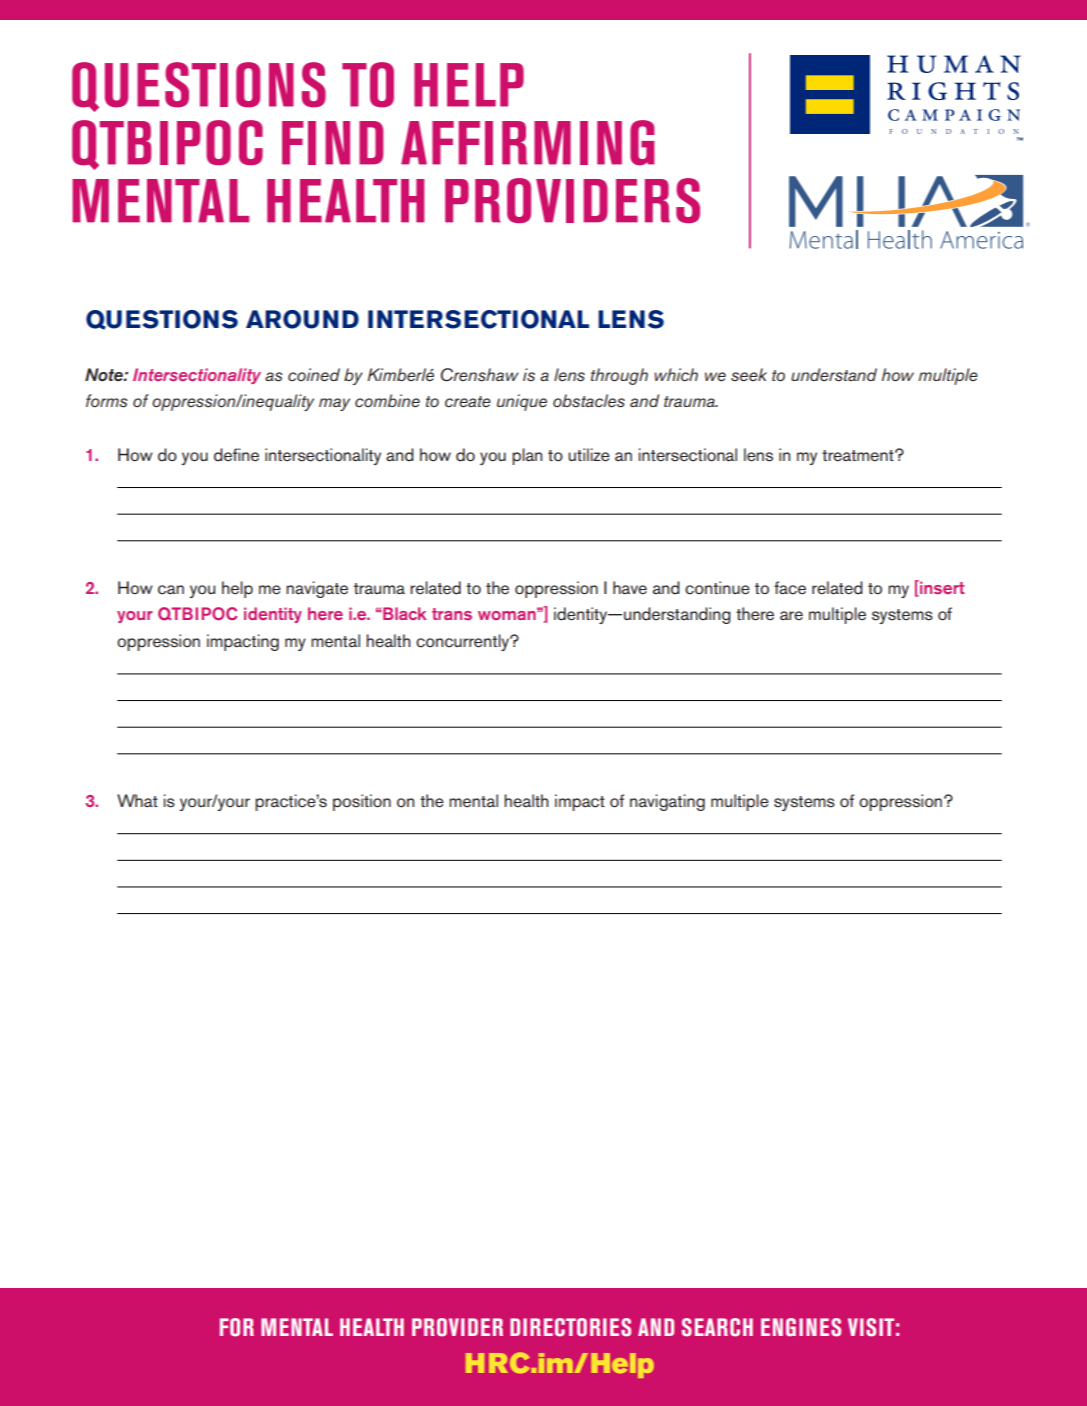  Describe the element at coordinates (749, 375) in the image. I see `seek` at that location.
